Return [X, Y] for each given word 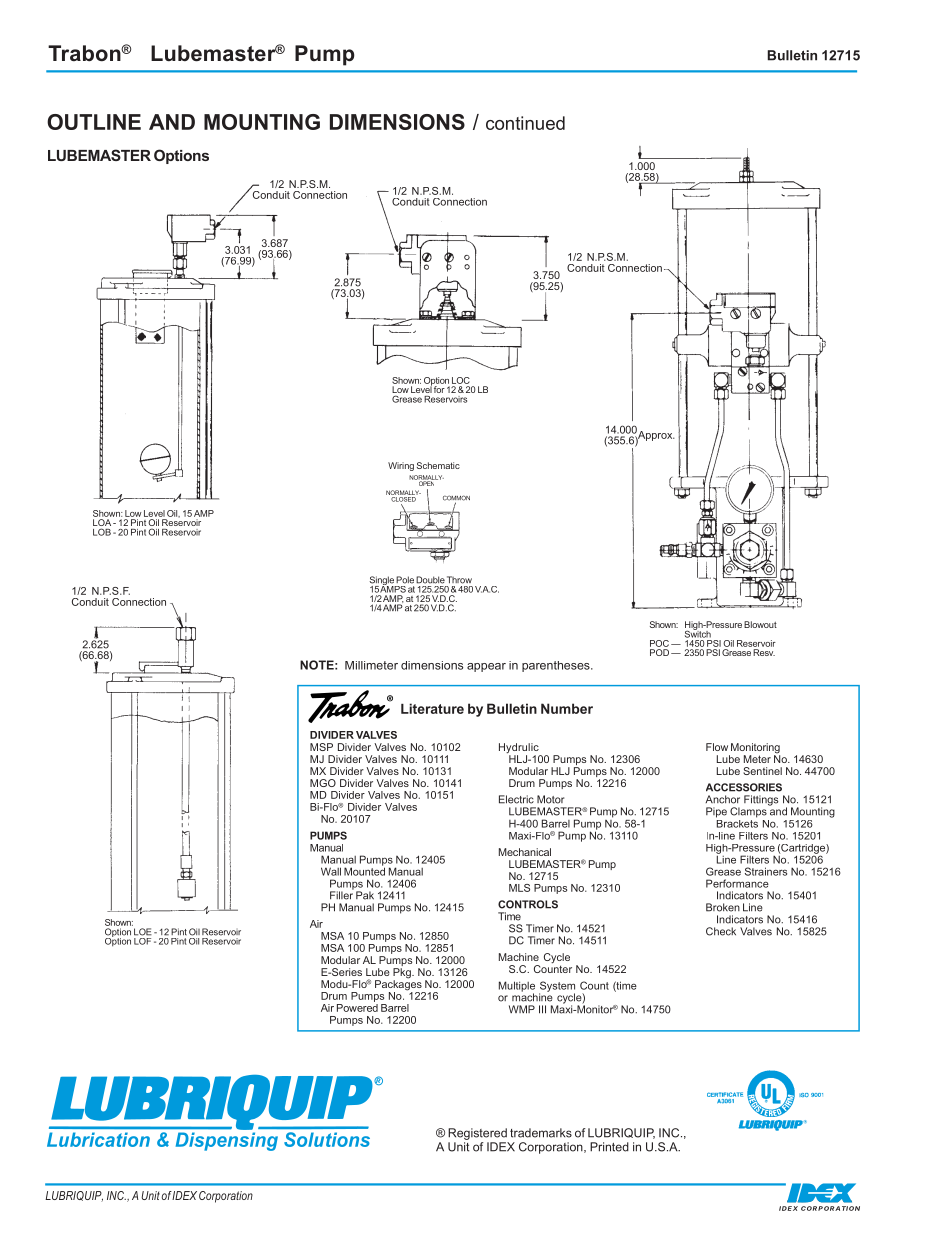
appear [486, 667]
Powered [357, 1008]
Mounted [364, 870]
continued [525, 123]
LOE [143, 932]
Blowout [760, 624]
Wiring [401, 466]
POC [659, 643]
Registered [477, 1134]
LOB [102, 532]
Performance [737, 883]
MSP [321, 747]
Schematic [438, 465]
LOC [461, 380]
